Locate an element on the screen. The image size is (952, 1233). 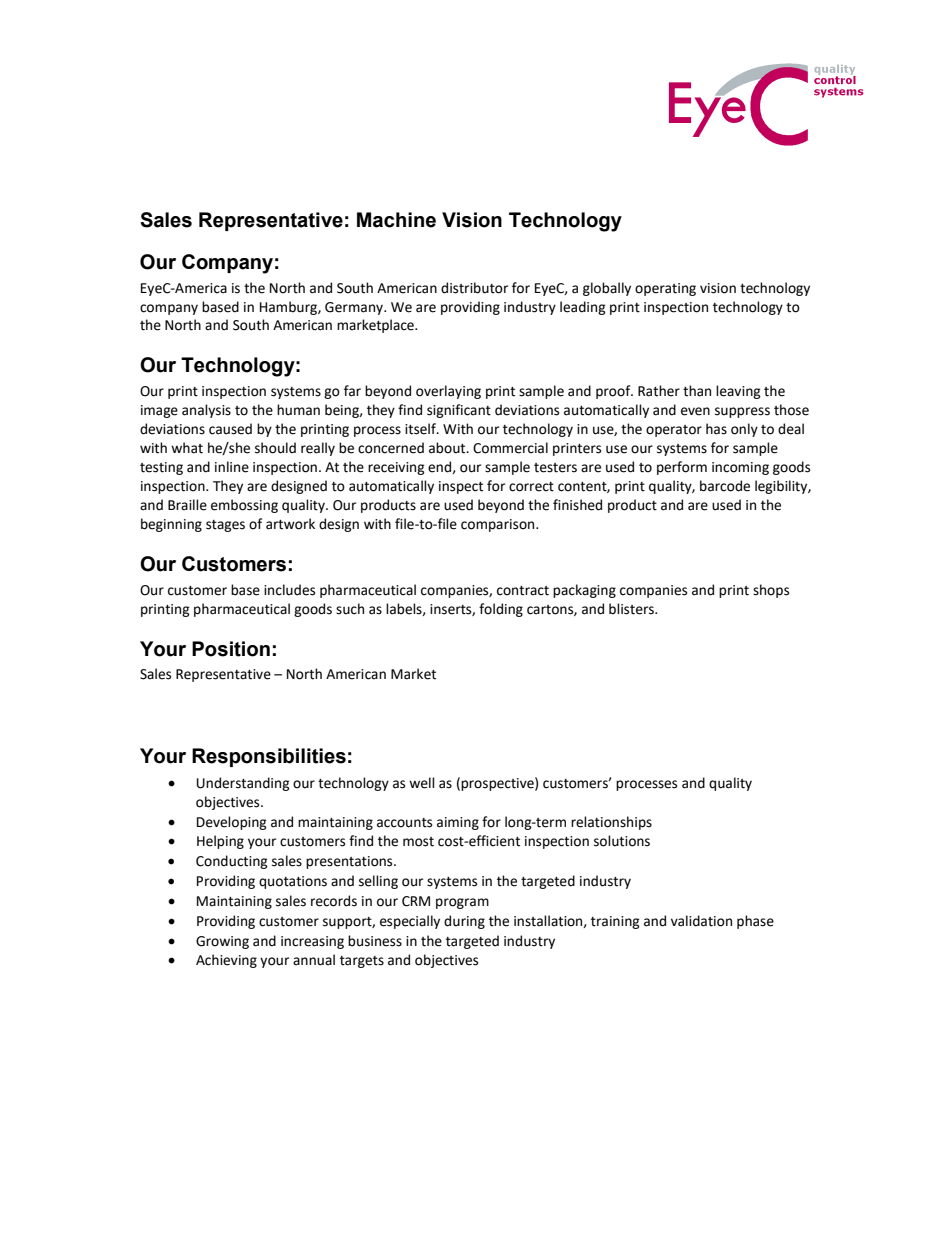
Growing is located at coordinates (222, 942).
